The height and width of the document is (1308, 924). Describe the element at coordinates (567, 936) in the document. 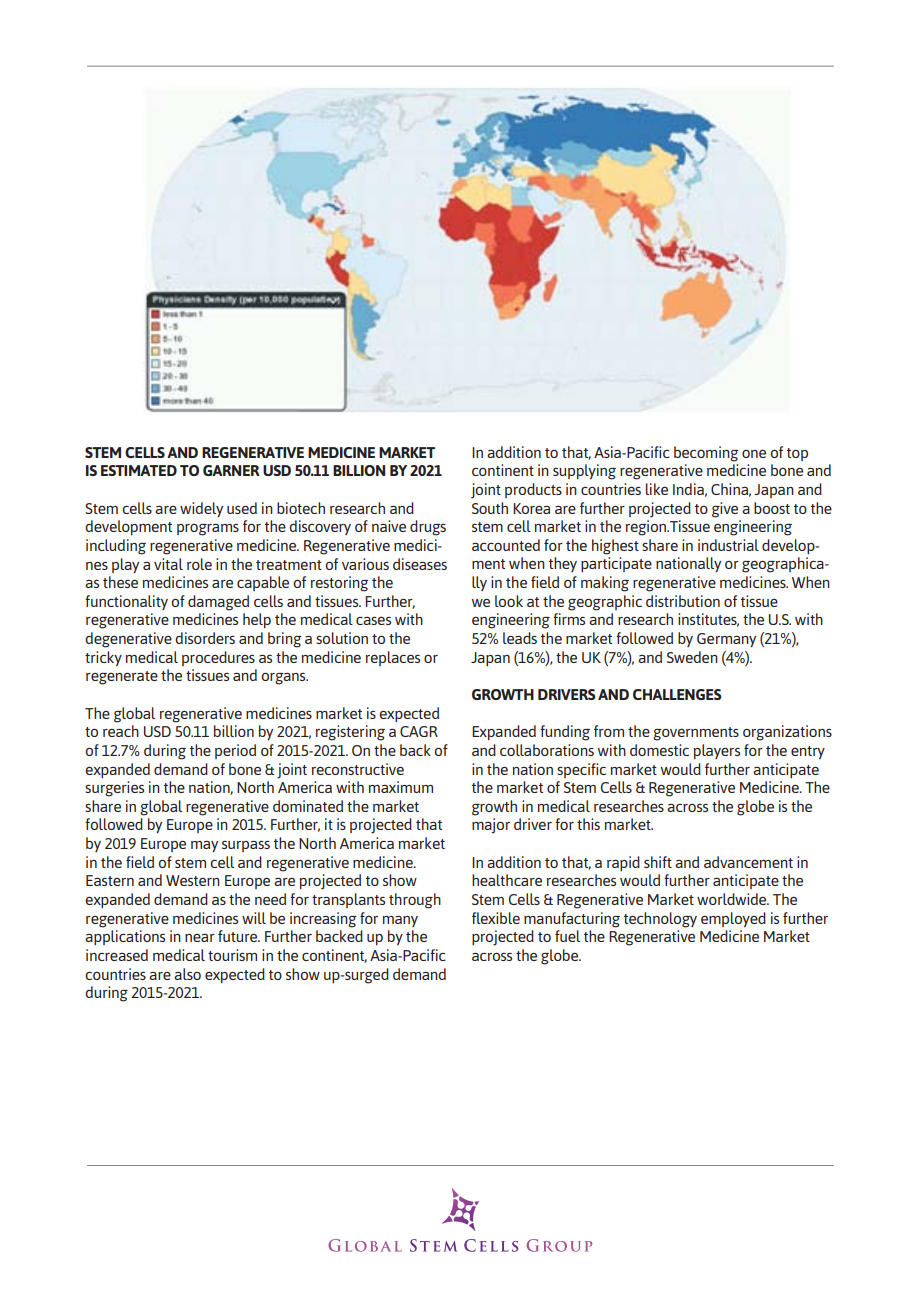

I see `fuel` at that location.
